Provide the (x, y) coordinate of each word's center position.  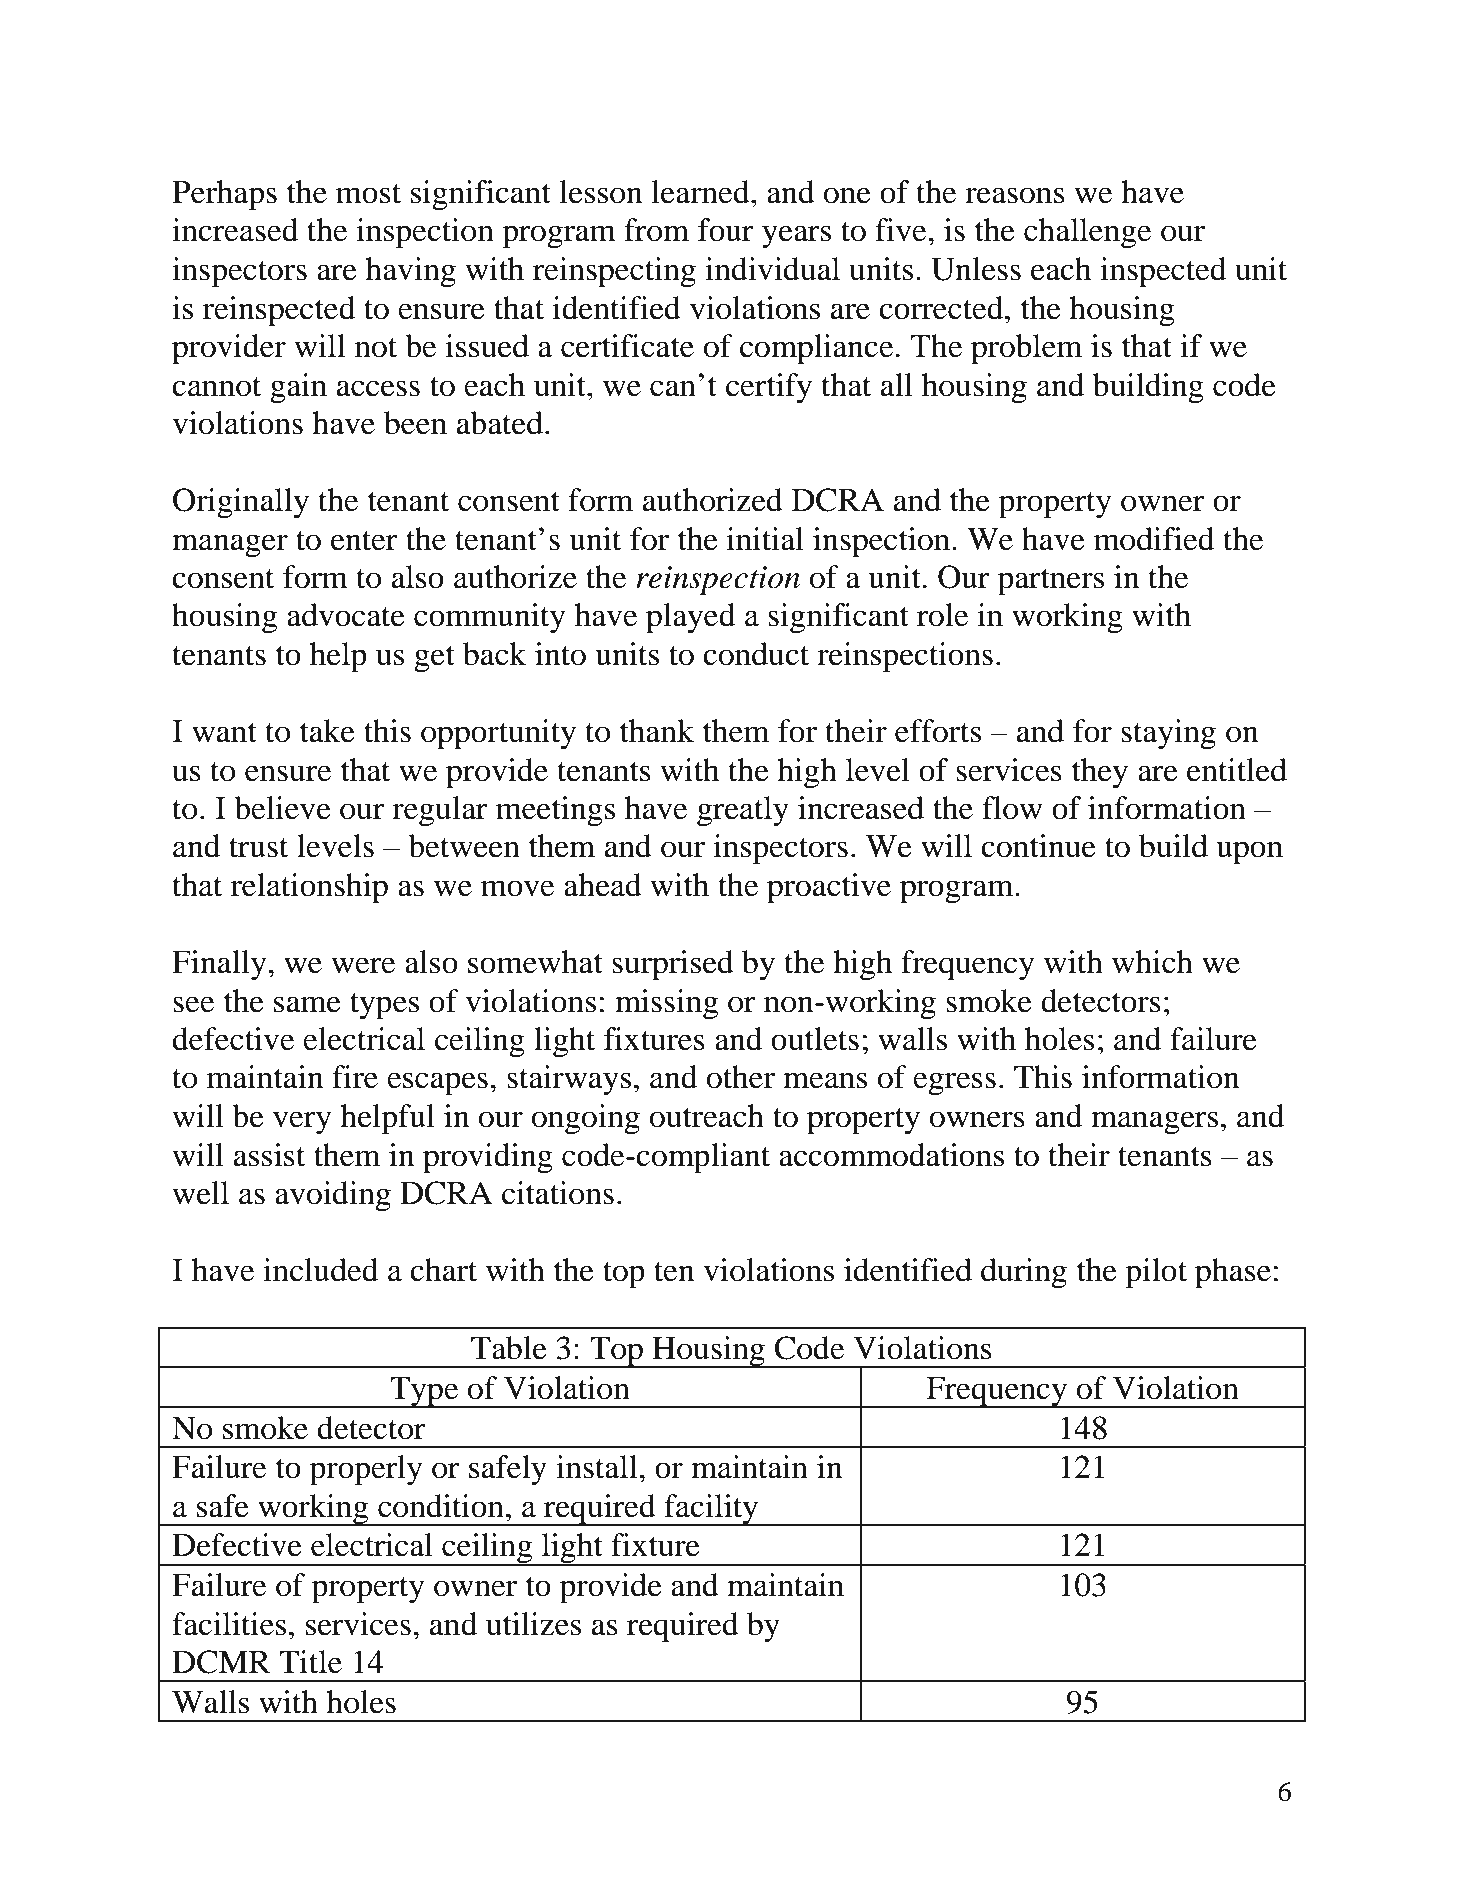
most (368, 194)
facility (711, 1510)
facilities (229, 1624)
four (726, 230)
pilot (1156, 1273)
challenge (1087, 233)
